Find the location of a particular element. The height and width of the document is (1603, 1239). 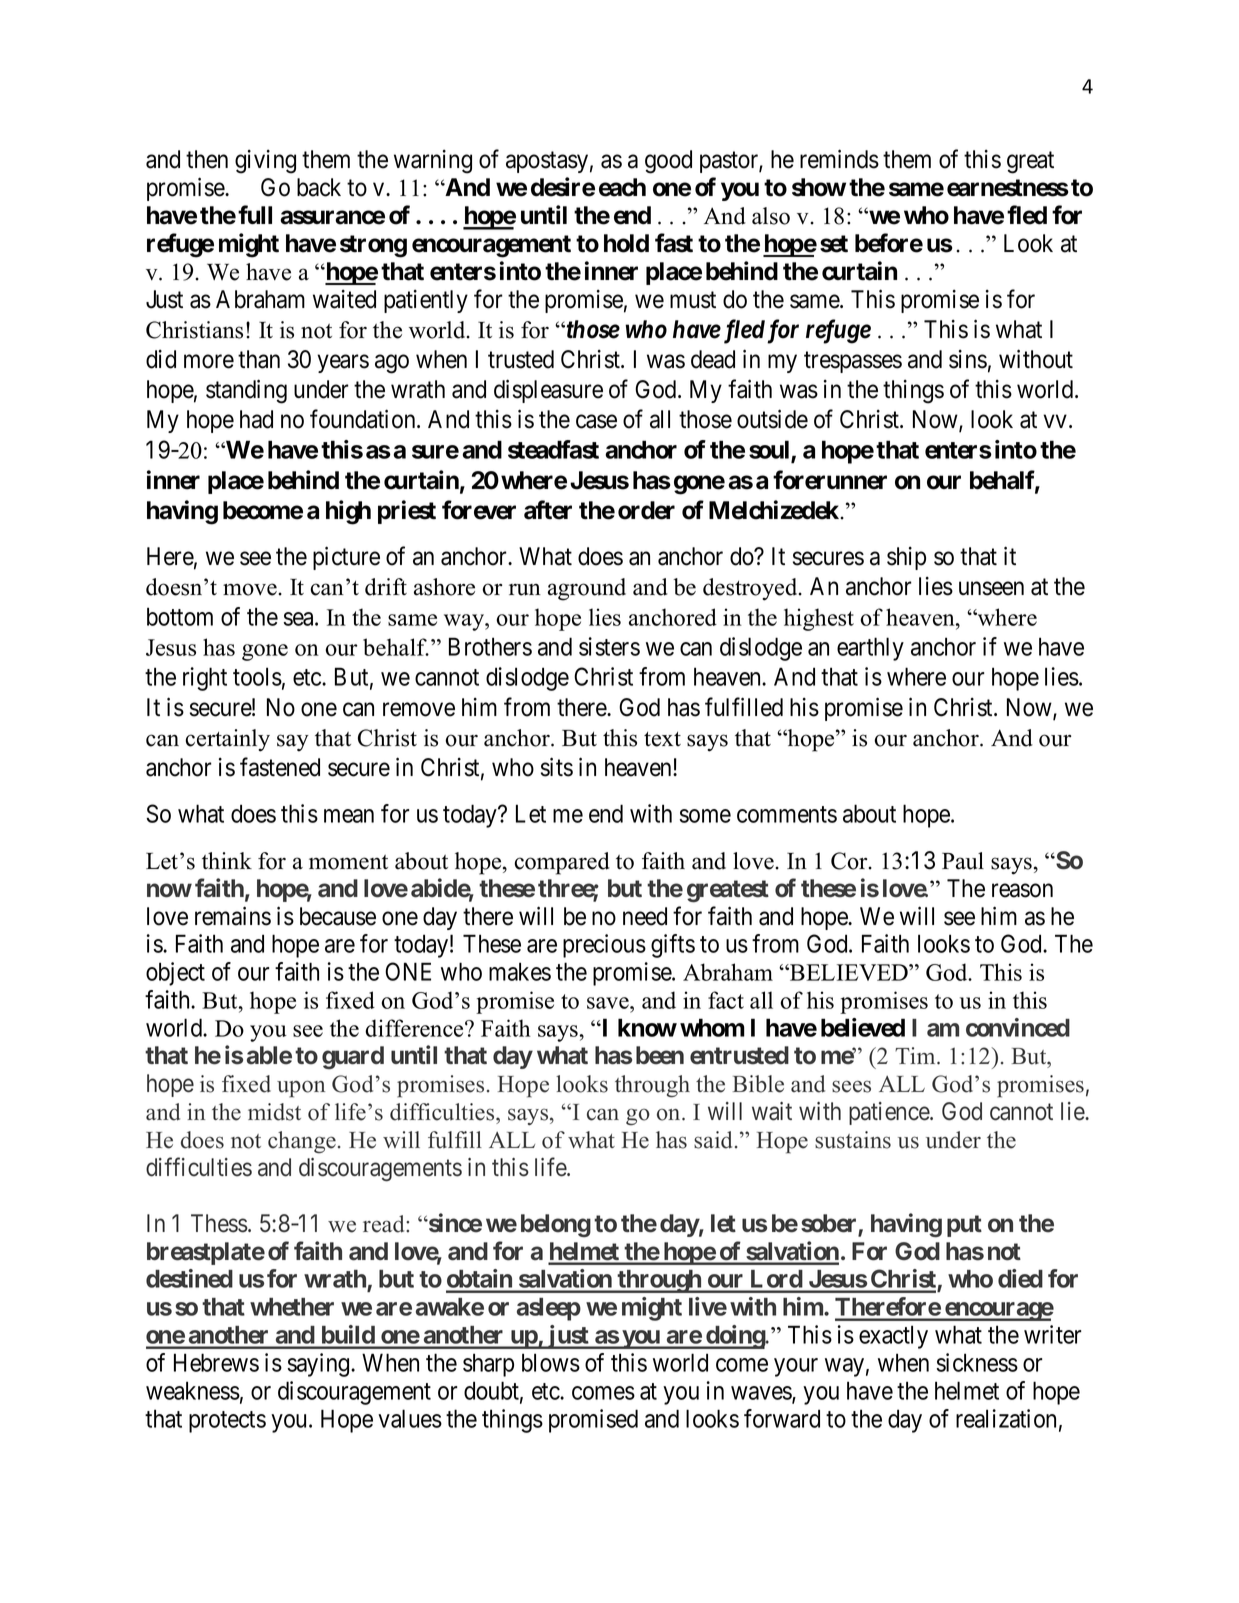

had is located at coordinates (256, 419).
